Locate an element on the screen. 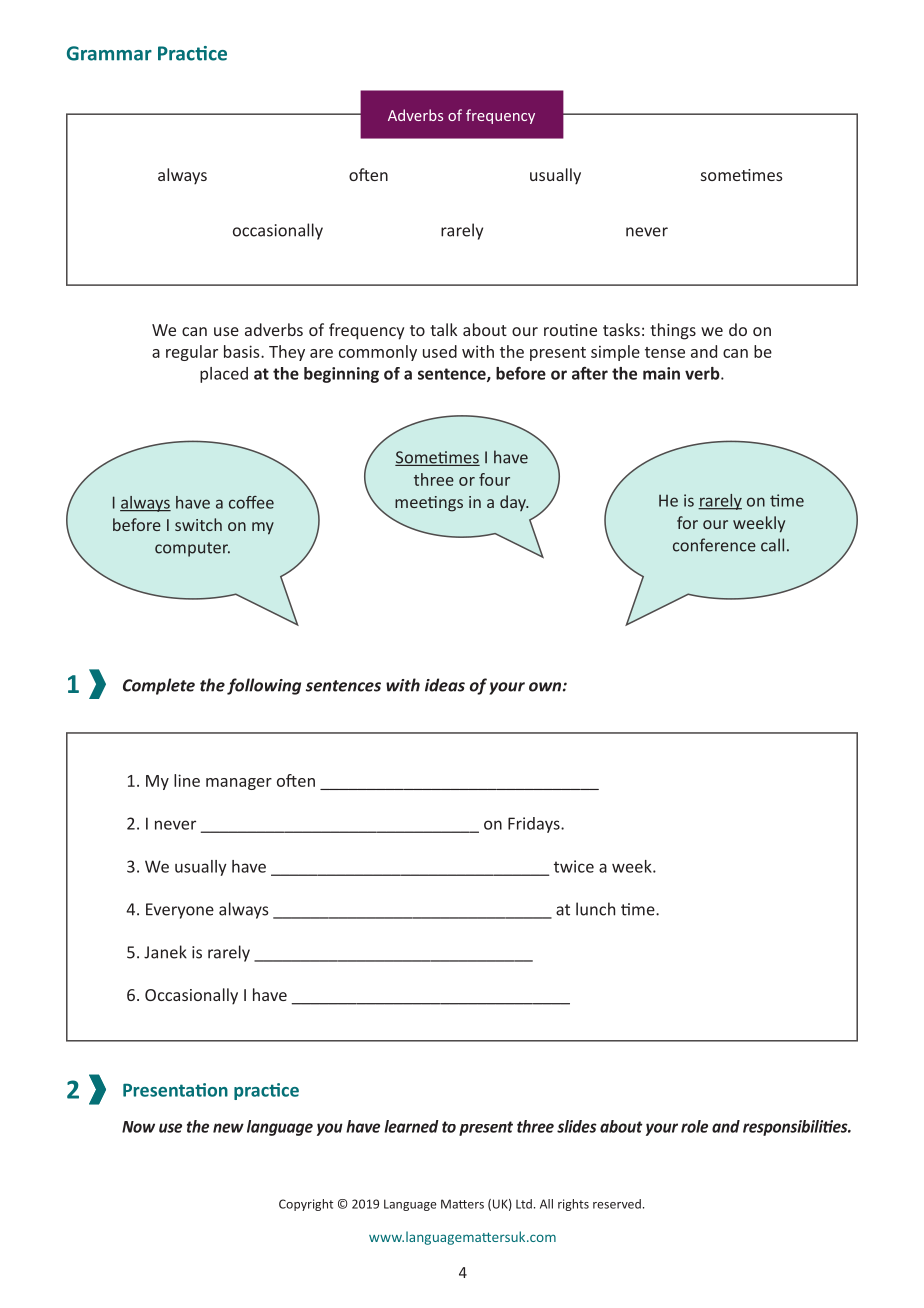  regular is located at coordinates (192, 353).
